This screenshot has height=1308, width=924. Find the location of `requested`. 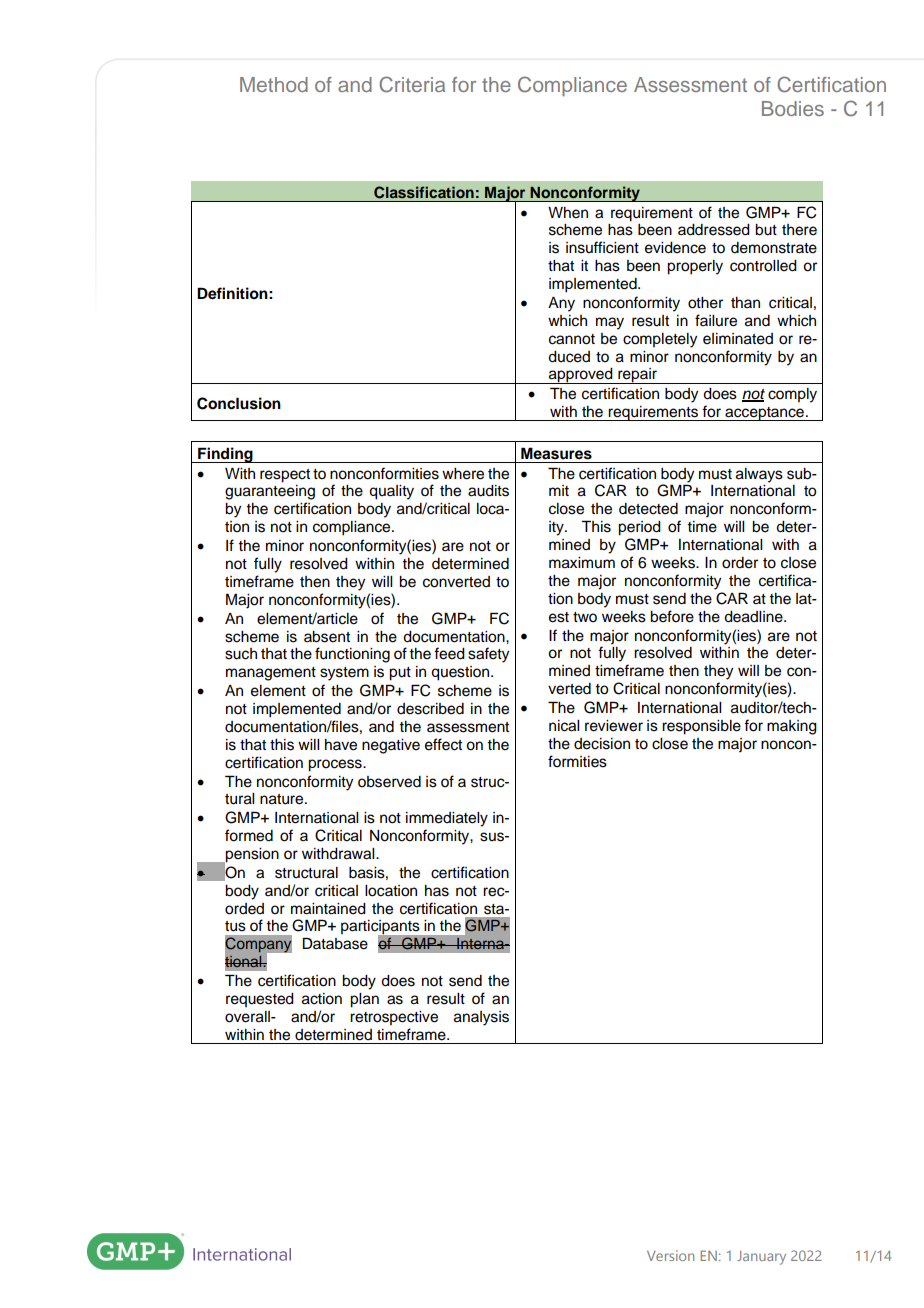

requested is located at coordinates (260, 1000).
